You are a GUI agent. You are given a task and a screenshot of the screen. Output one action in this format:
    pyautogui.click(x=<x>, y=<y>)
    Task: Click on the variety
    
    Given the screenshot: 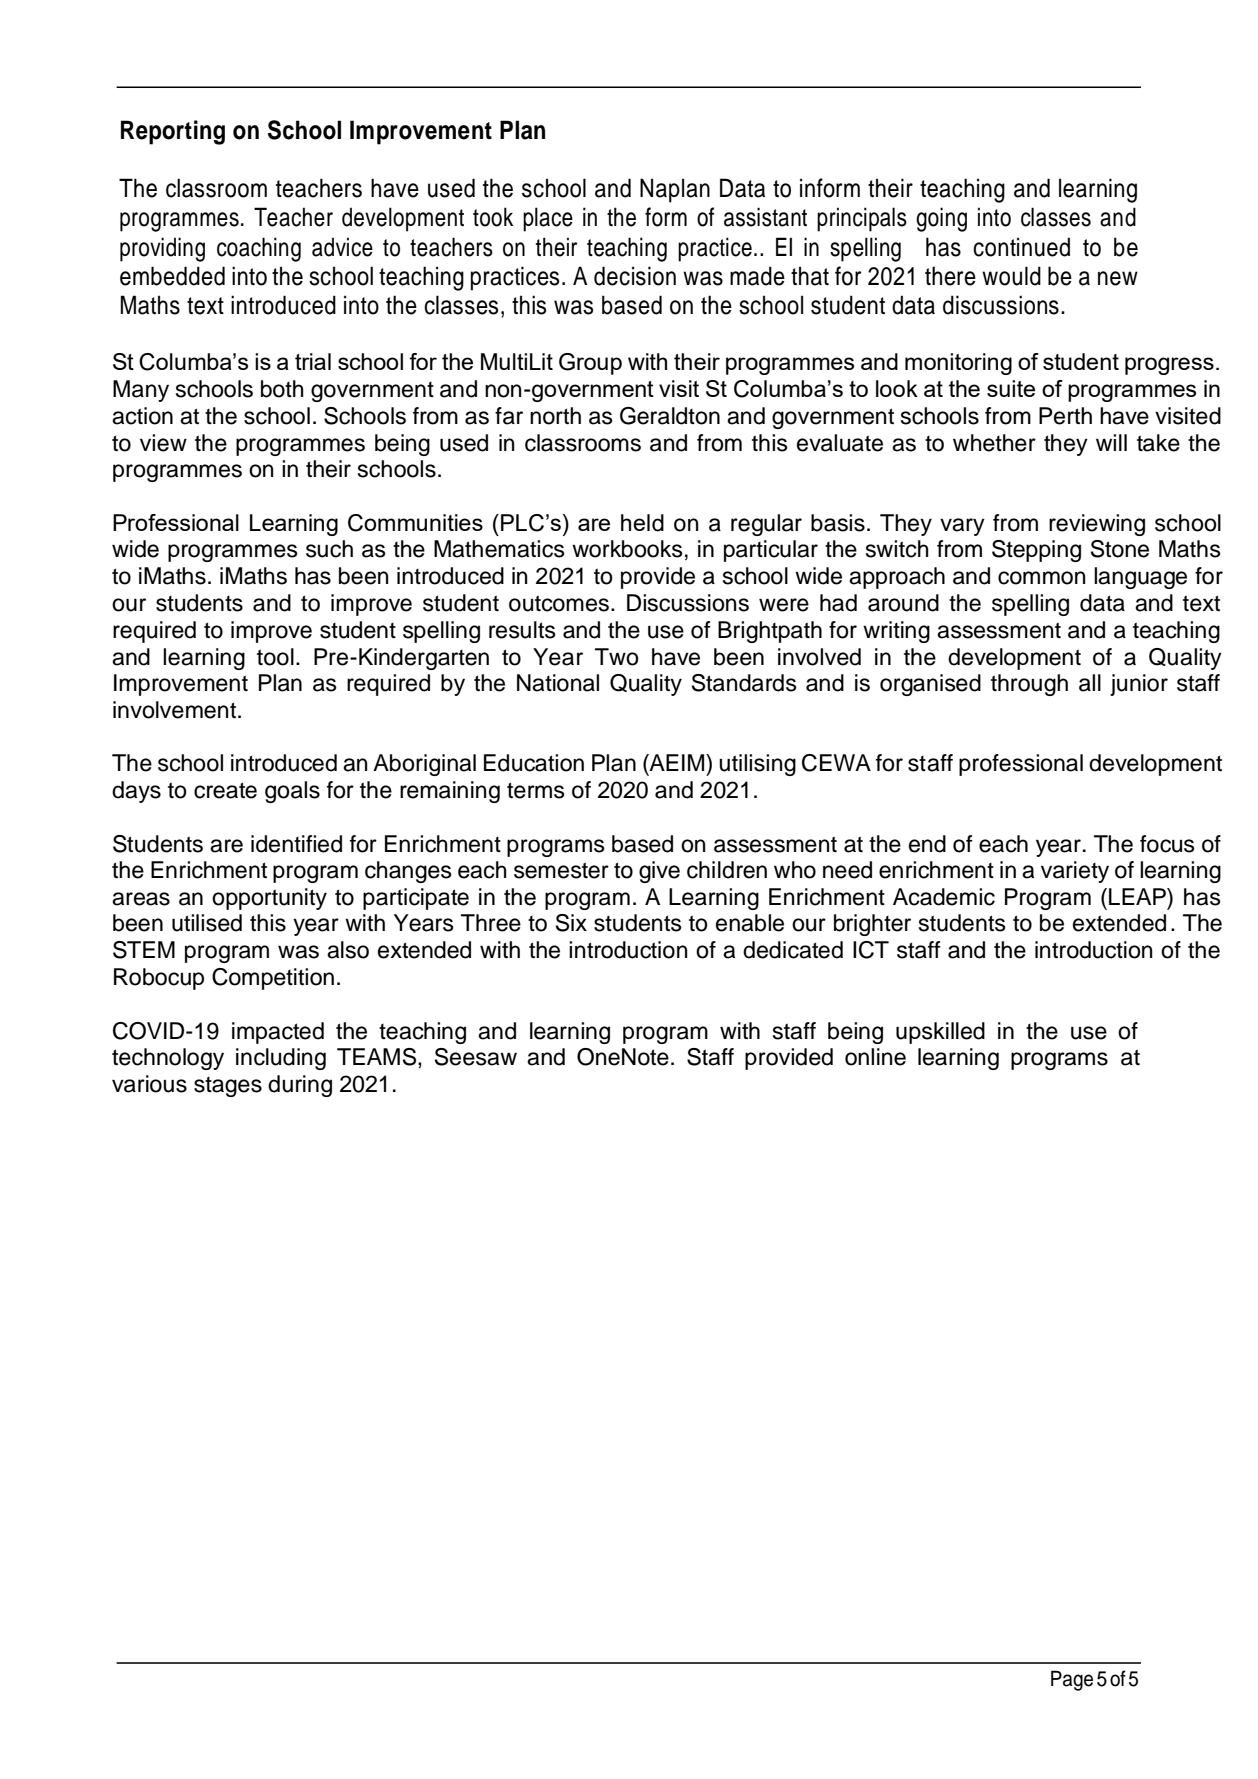 What is the action you would take?
    pyautogui.click(x=1075, y=872)
